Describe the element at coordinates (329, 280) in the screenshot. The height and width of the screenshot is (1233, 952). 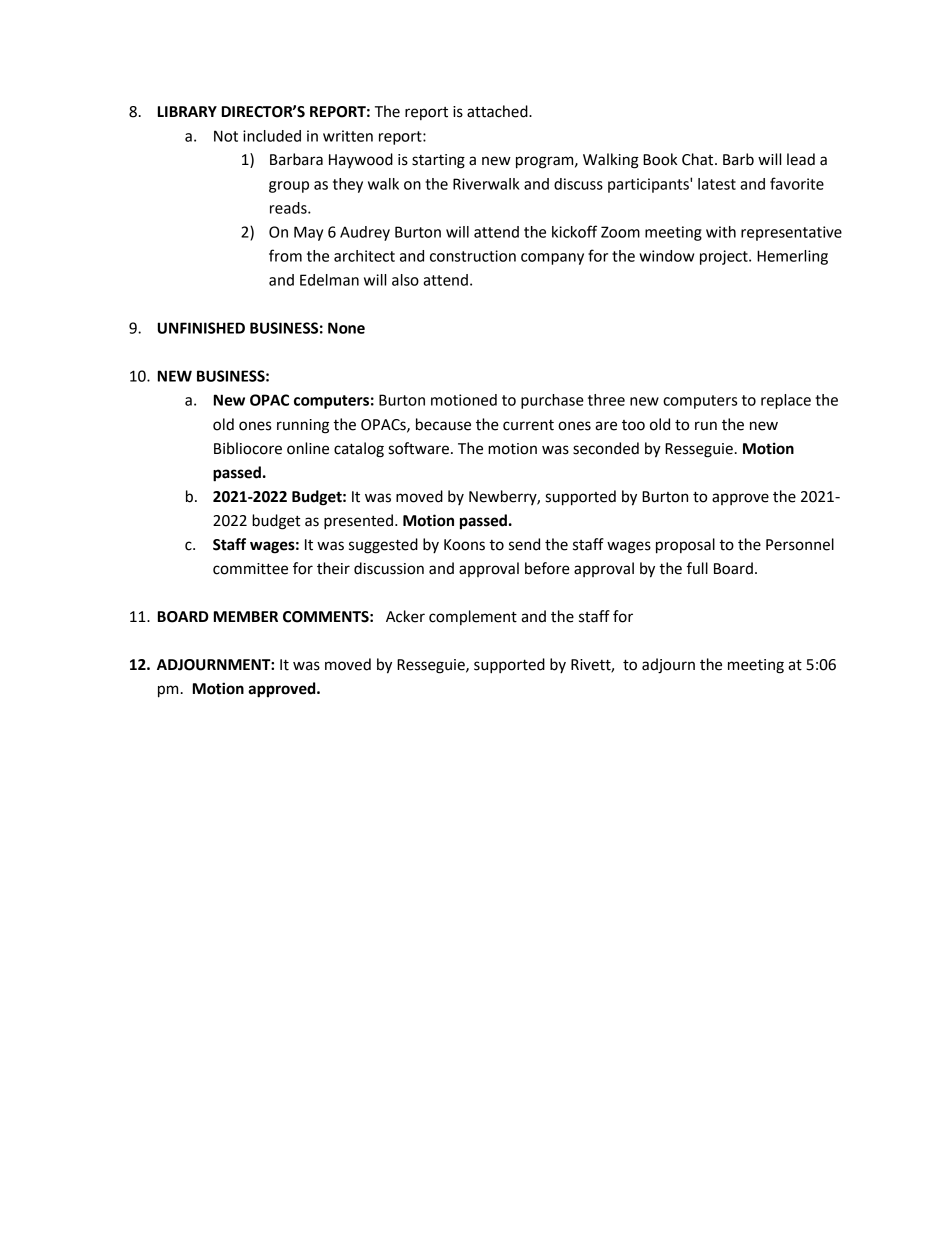
I see `Edelman` at that location.
